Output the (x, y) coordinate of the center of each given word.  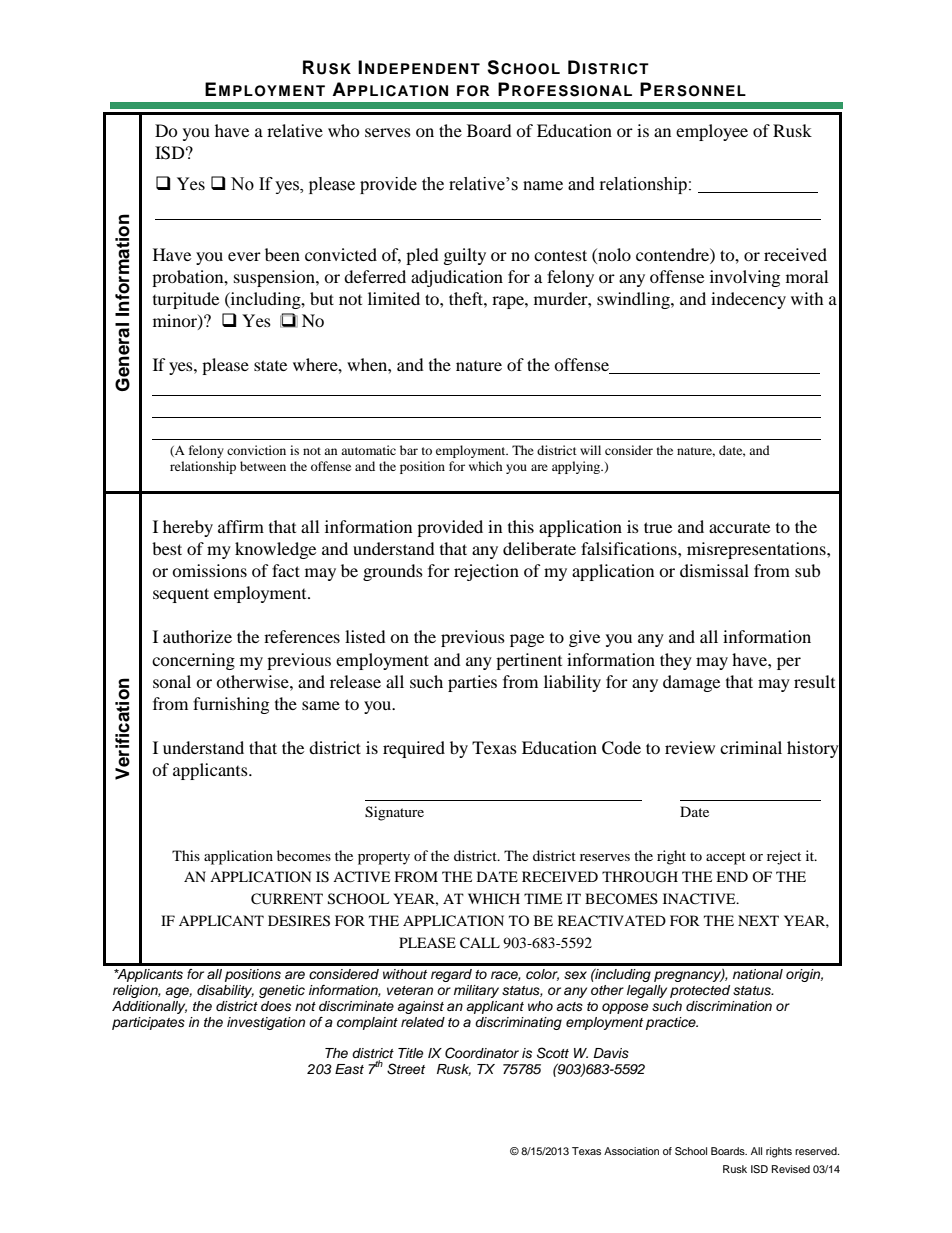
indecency (748, 300)
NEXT (758, 920)
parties (472, 683)
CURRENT (287, 899)
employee (712, 132)
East (349, 1069)
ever (244, 256)
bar (409, 450)
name (543, 186)
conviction (256, 450)
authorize (197, 636)
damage (691, 683)
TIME (543, 898)
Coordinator (482, 1053)
